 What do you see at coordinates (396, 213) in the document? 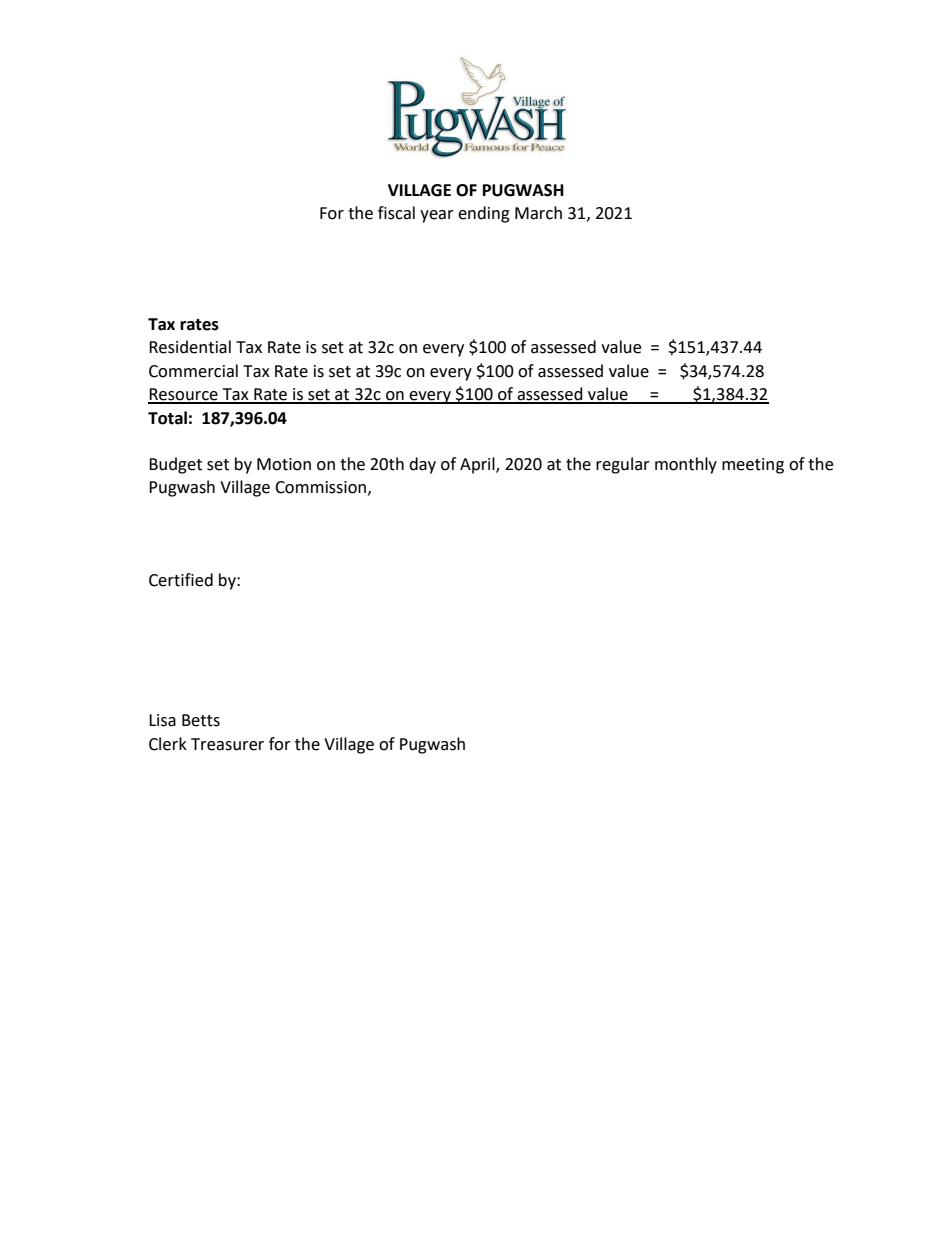
I see `fiscal` at bounding box center [396, 213].
